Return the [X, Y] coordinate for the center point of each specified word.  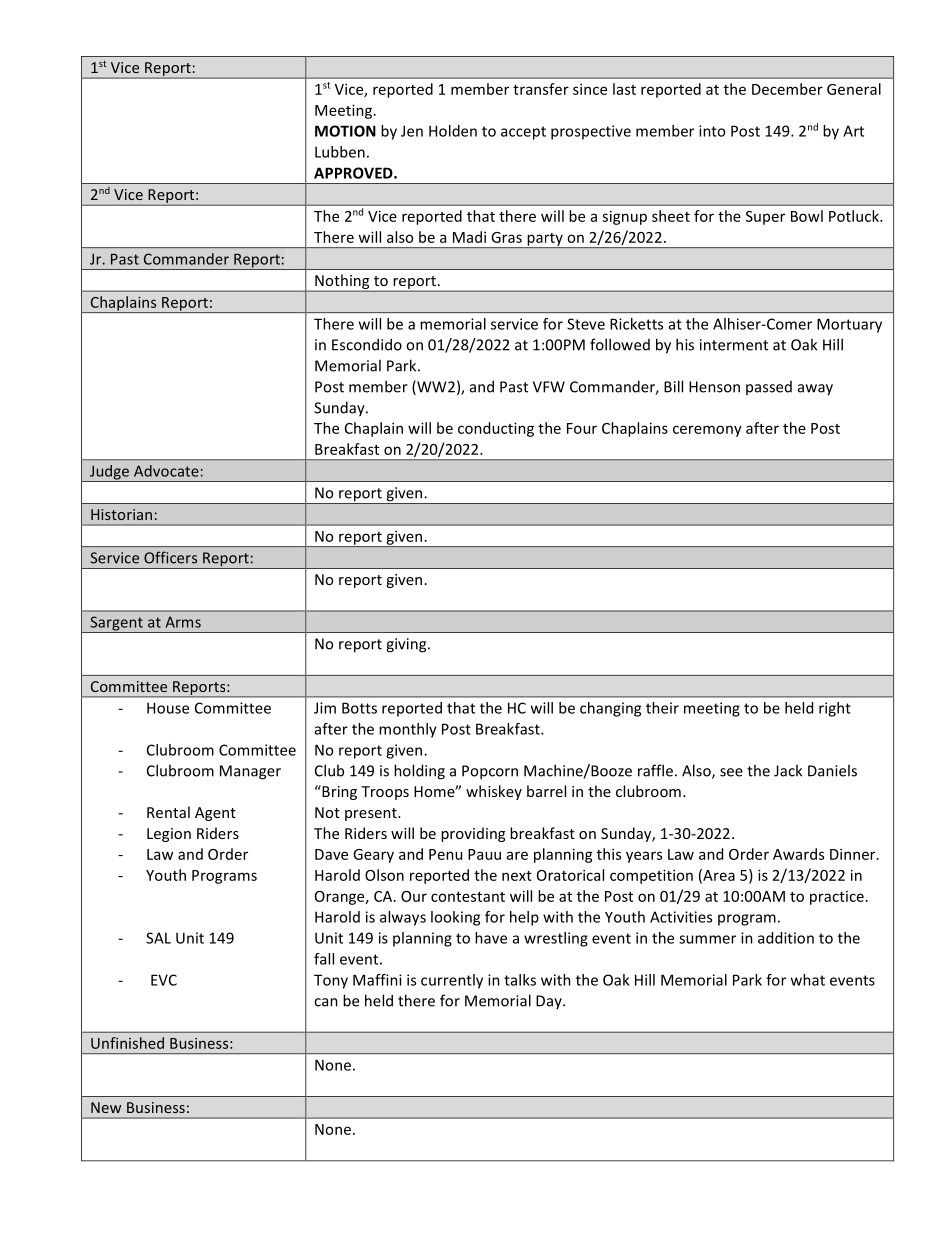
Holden [453, 131]
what [808, 980]
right [835, 709]
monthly [408, 730]
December [787, 89]
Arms [183, 622]
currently [452, 981]
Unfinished [127, 1043]
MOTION [345, 131]
